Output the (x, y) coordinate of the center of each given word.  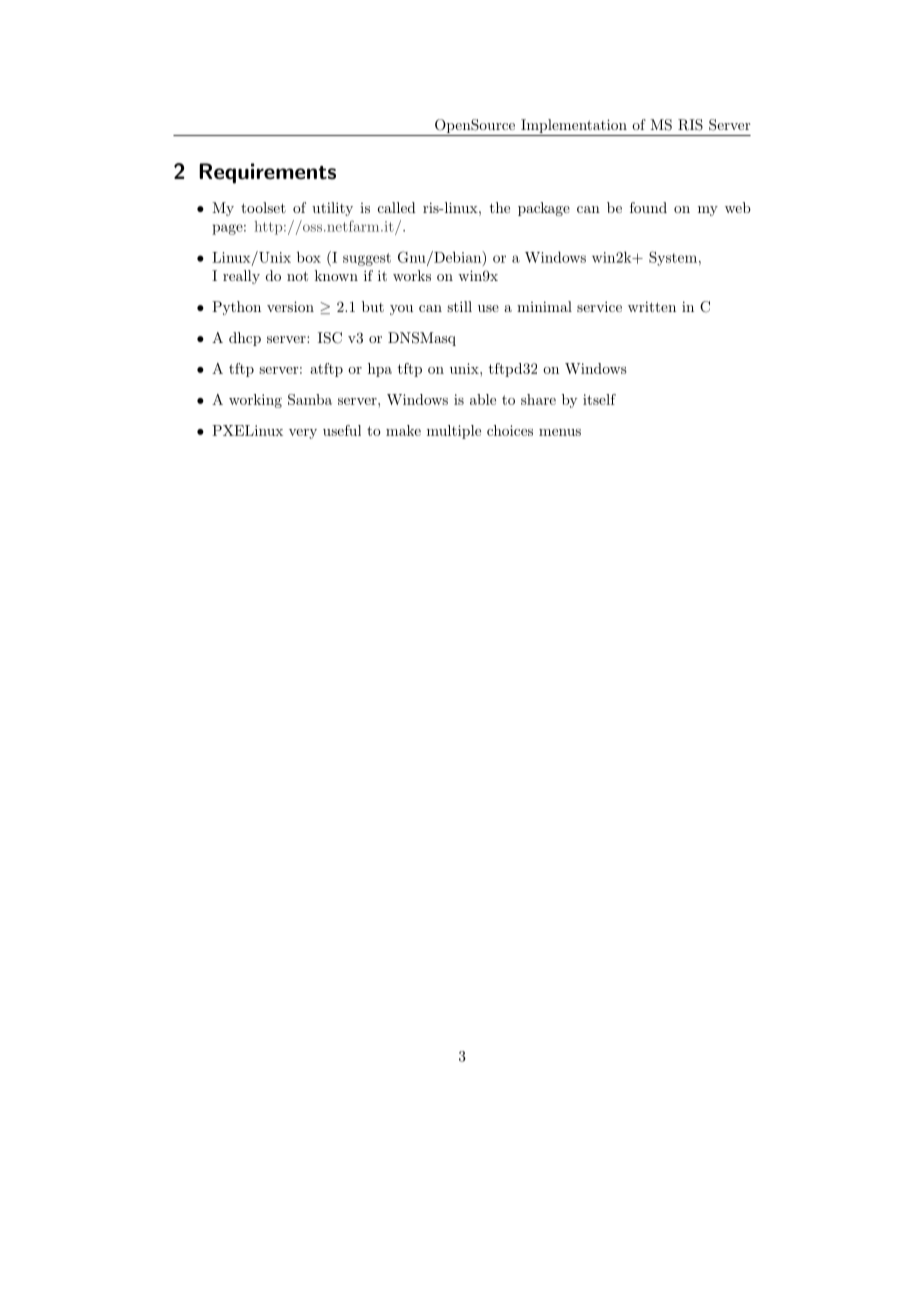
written (652, 306)
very (303, 434)
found (648, 207)
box (309, 257)
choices (510, 430)
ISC (330, 338)
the (500, 207)
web (738, 207)
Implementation (574, 127)
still (459, 306)
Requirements (267, 173)
